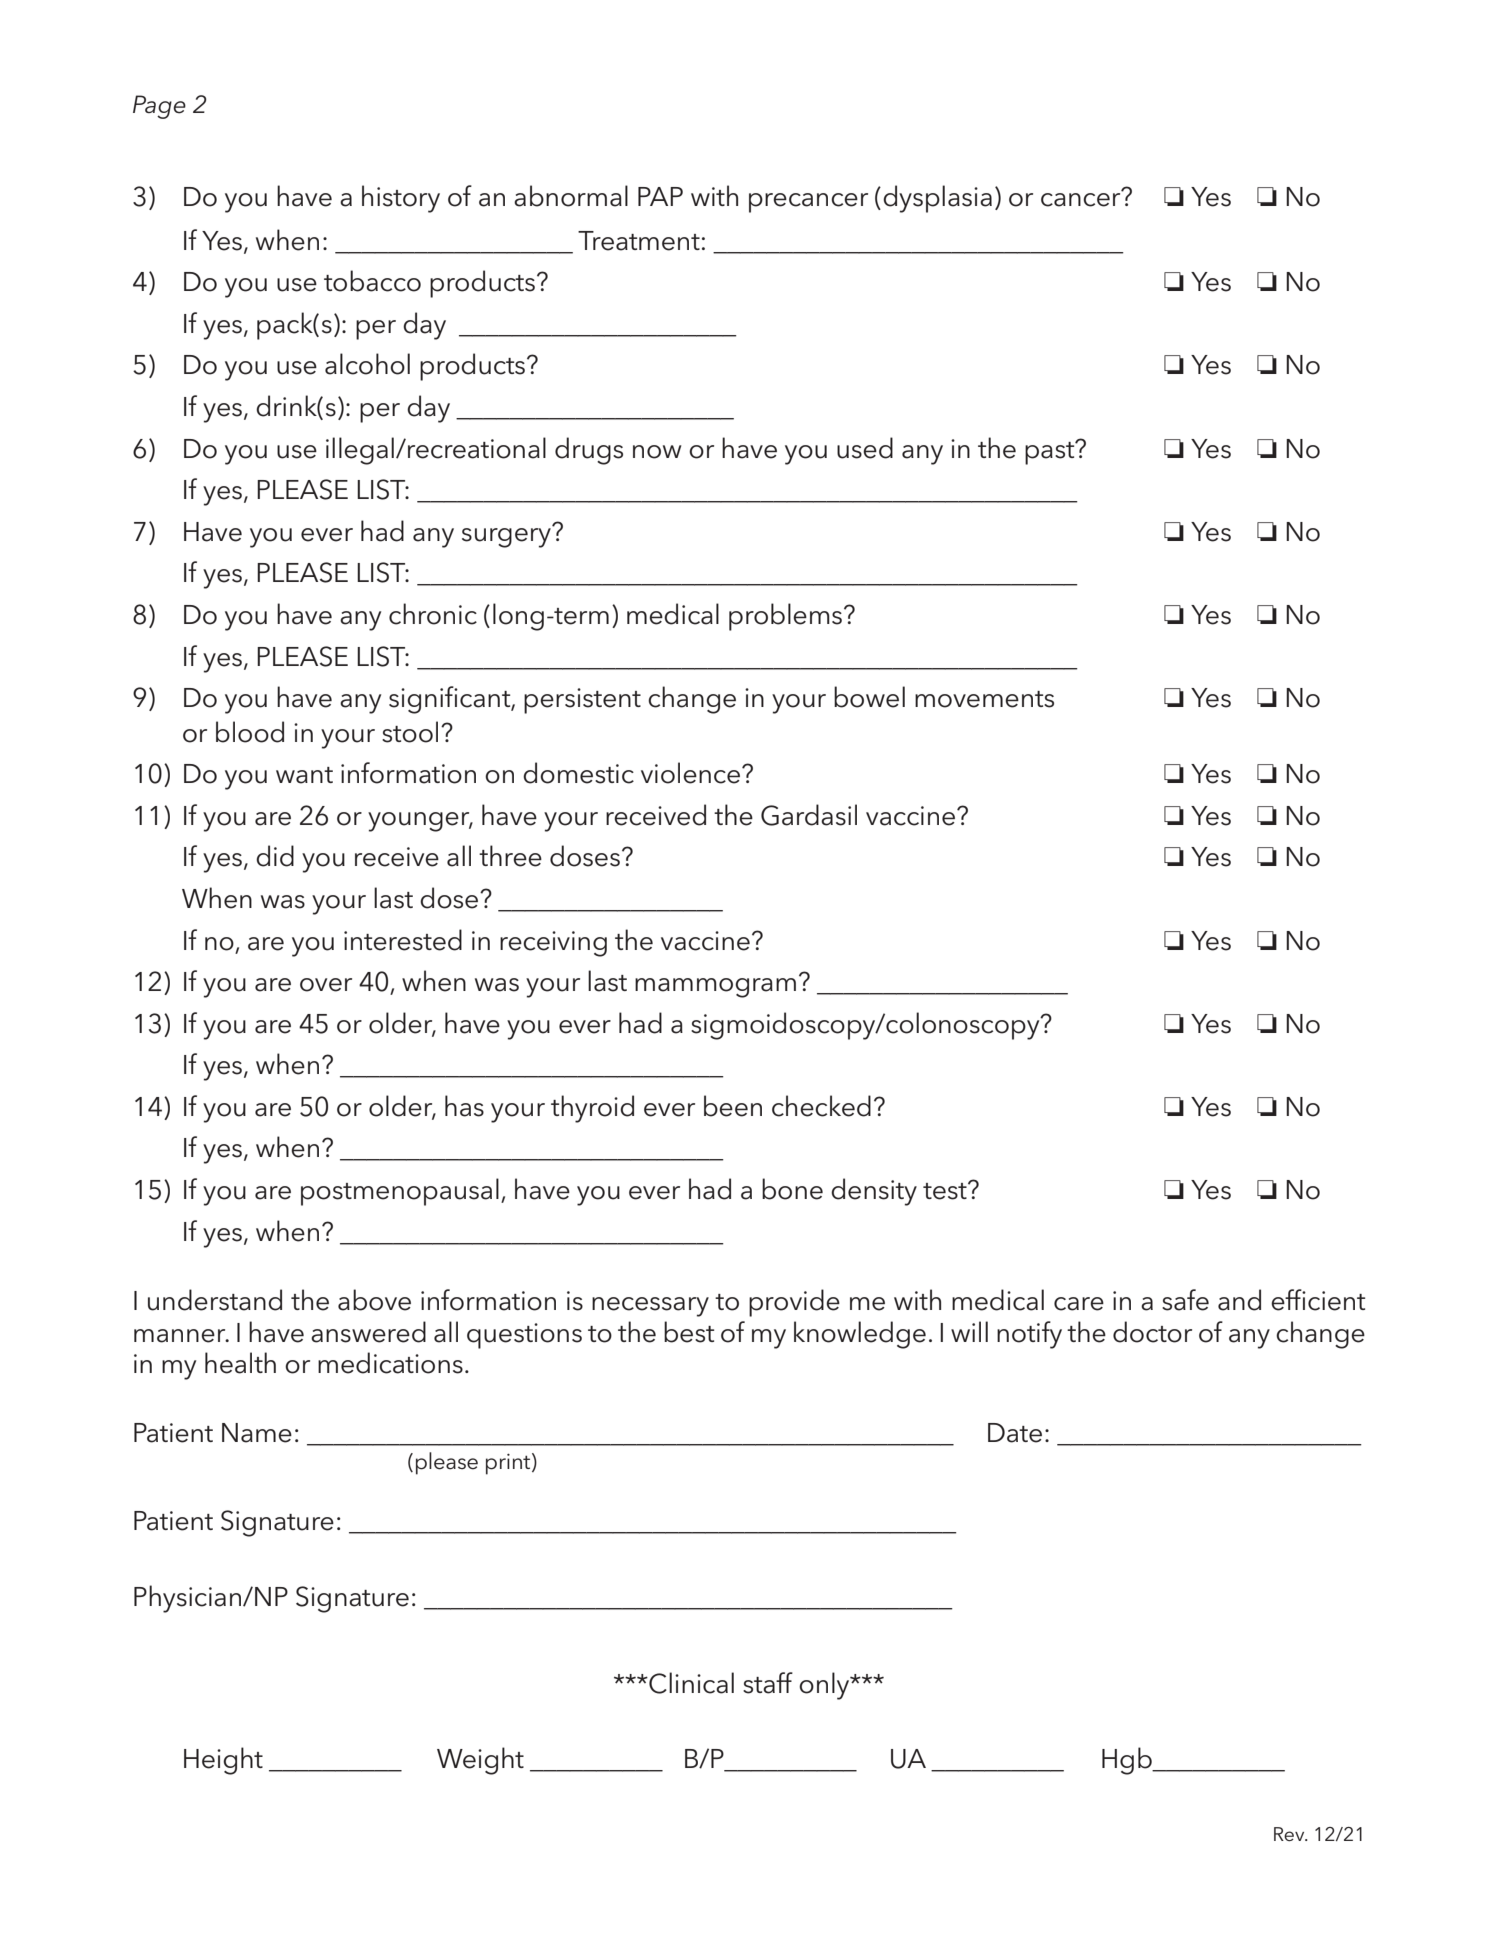  What do you see at coordinates (374, 1300) in the screenshot?
I see `above` at bounding box center [374, 1300].
